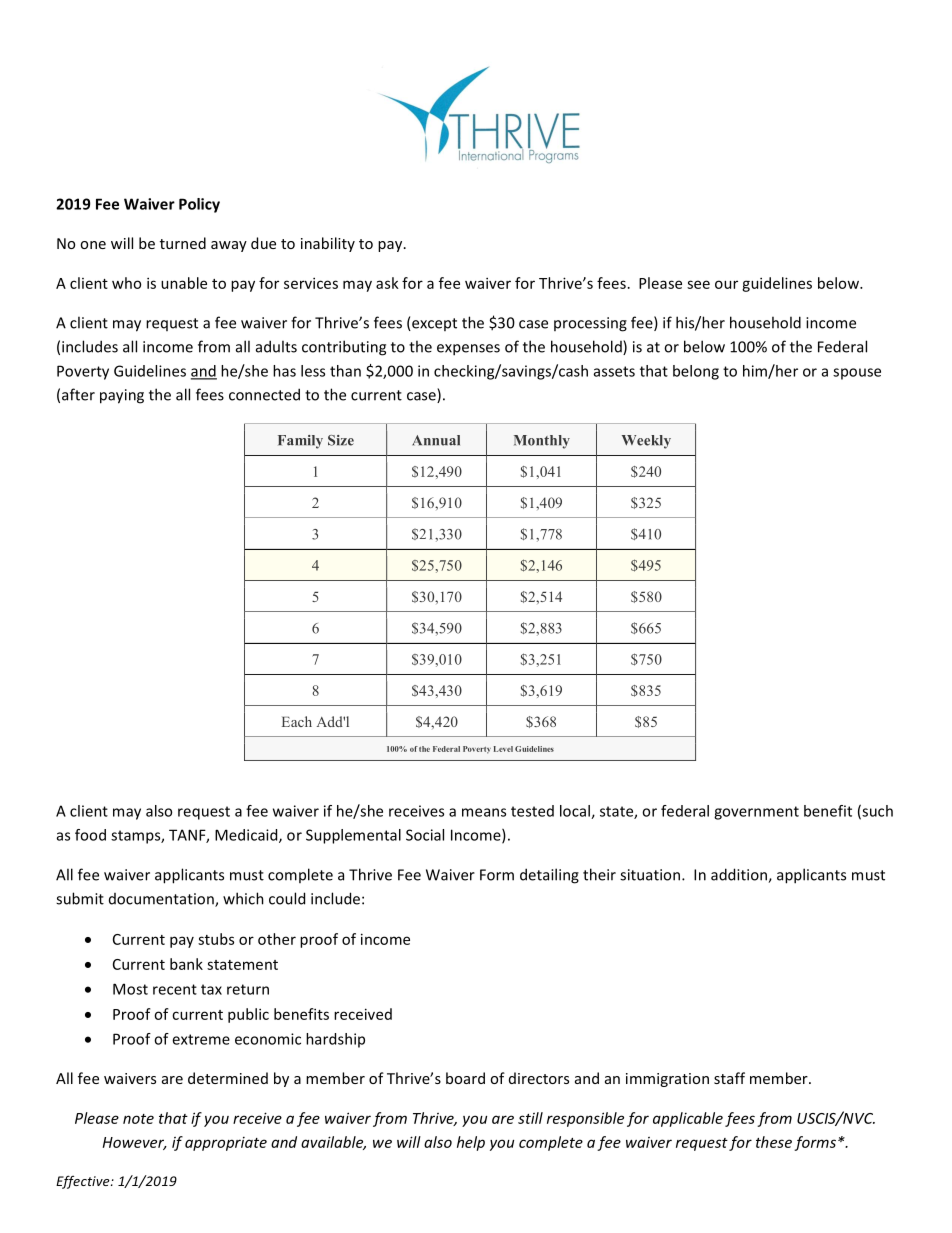  What do you see at coordinates (774, 1142) in the screenshot?
I see `these` at bounding box center [774, 1142].
